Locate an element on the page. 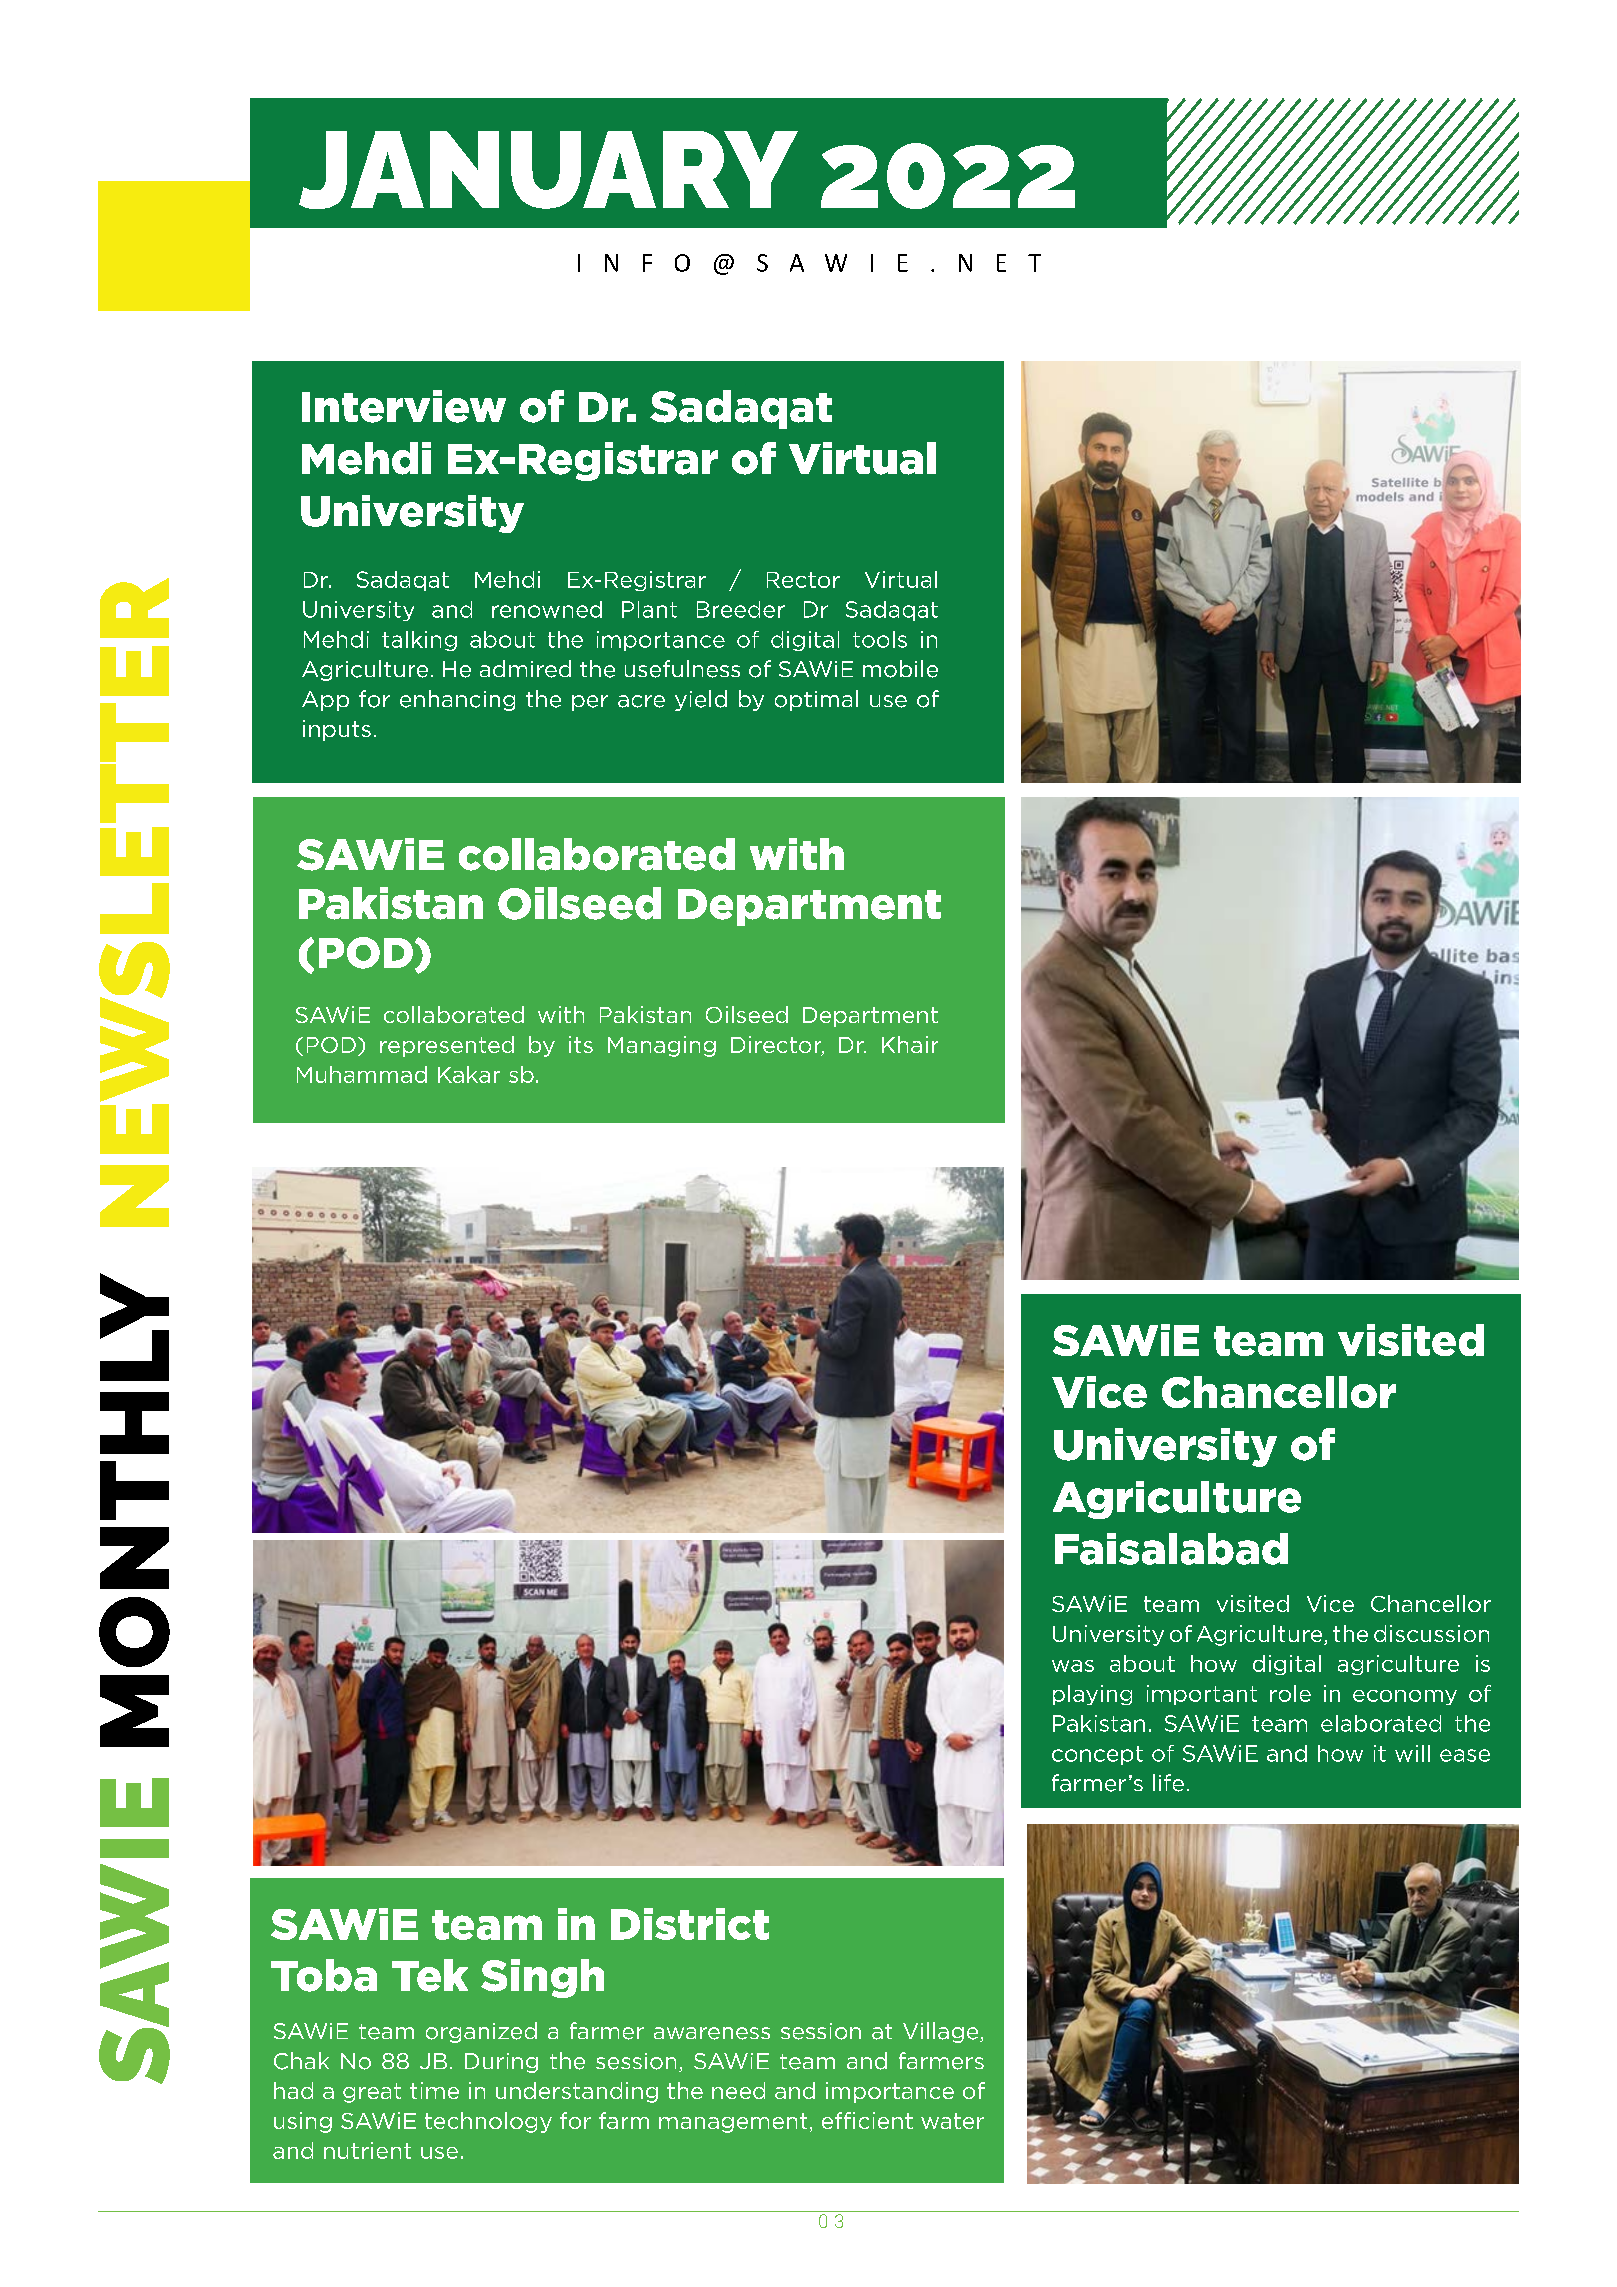 The height and width of the image is (2287, 1617). optimal is located at coordinates (816, 700).
